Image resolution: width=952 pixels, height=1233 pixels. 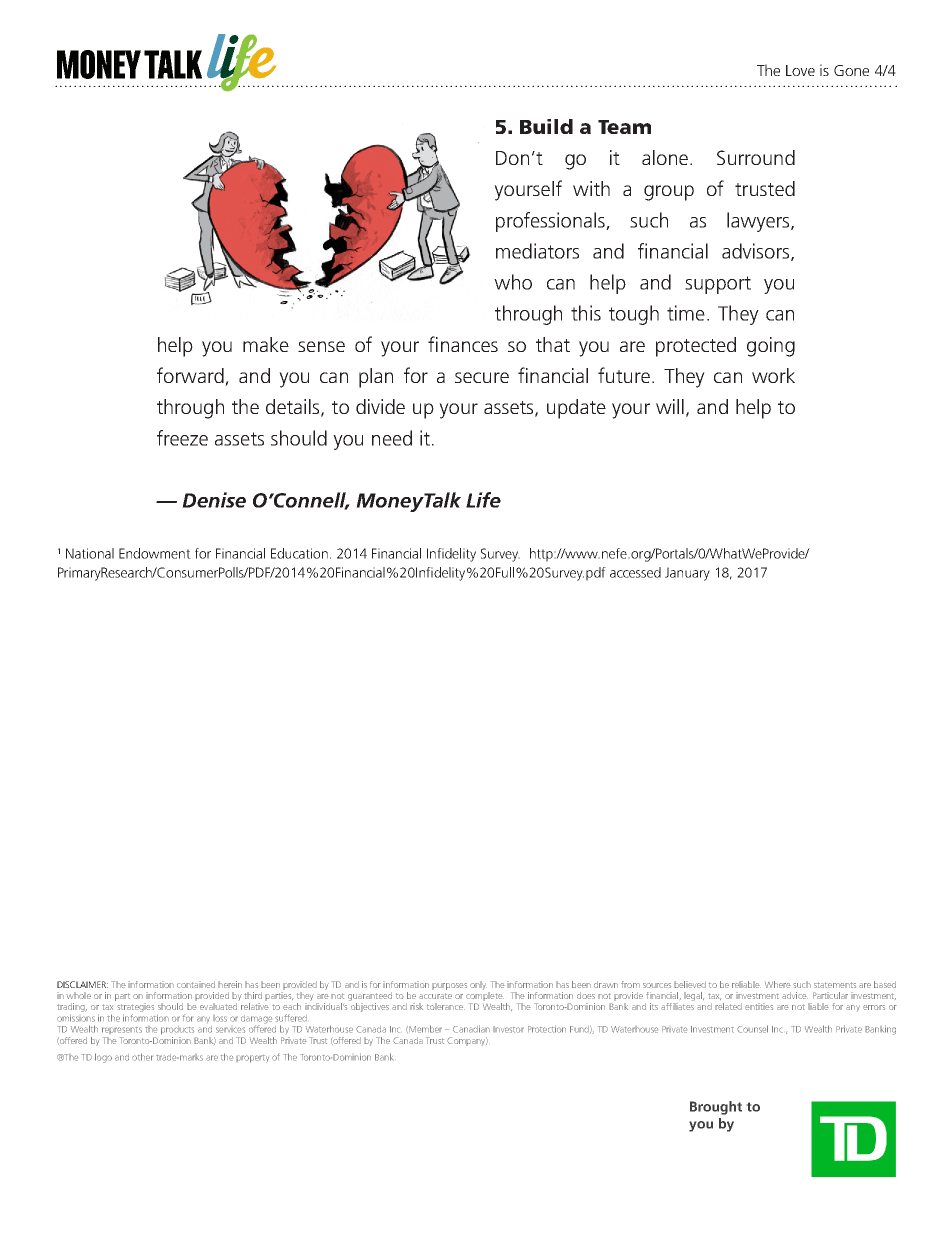 What do you see at coordinates (142, 1057) in the screenshot?
I see `other` at bounding box center [142, 1057].
